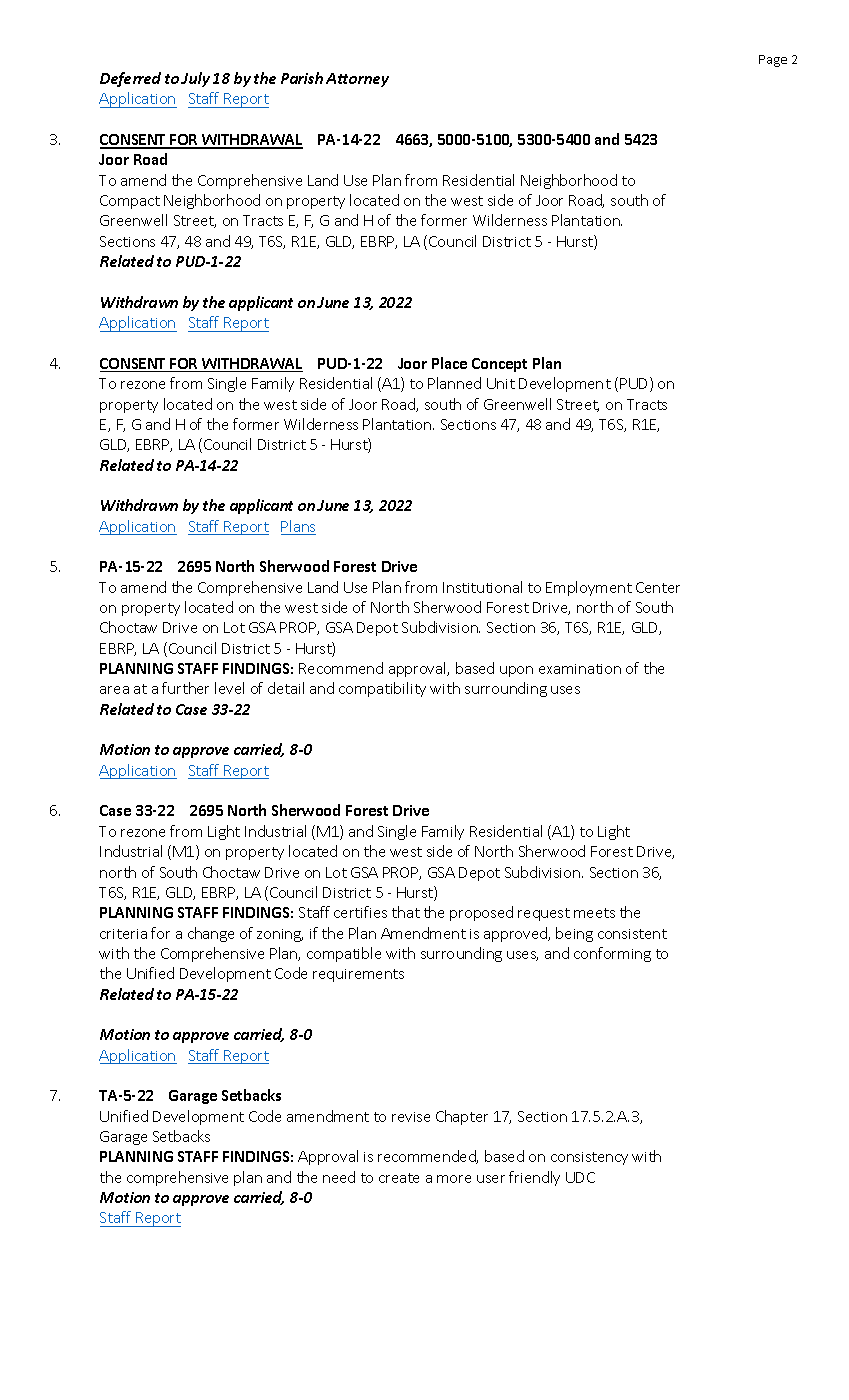  Describe the element at coordinates (130, 202) in the page. I see `Compact` at that location.
